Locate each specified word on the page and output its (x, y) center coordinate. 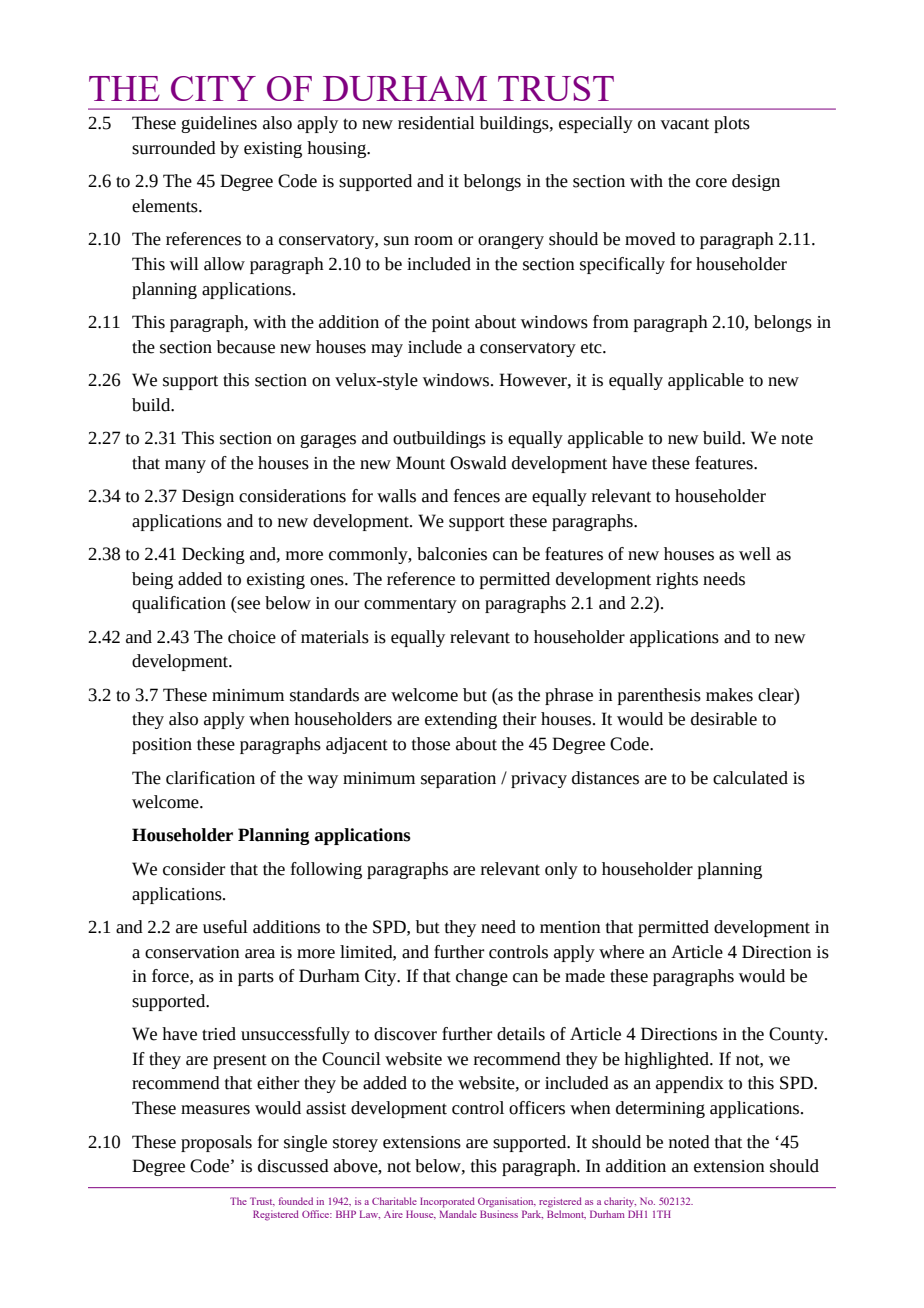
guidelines (219, 124)
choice (252, 637)
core (711, 183)
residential (436, 123)
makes (729, 695)
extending (461, 720)
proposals (216, 1143)
